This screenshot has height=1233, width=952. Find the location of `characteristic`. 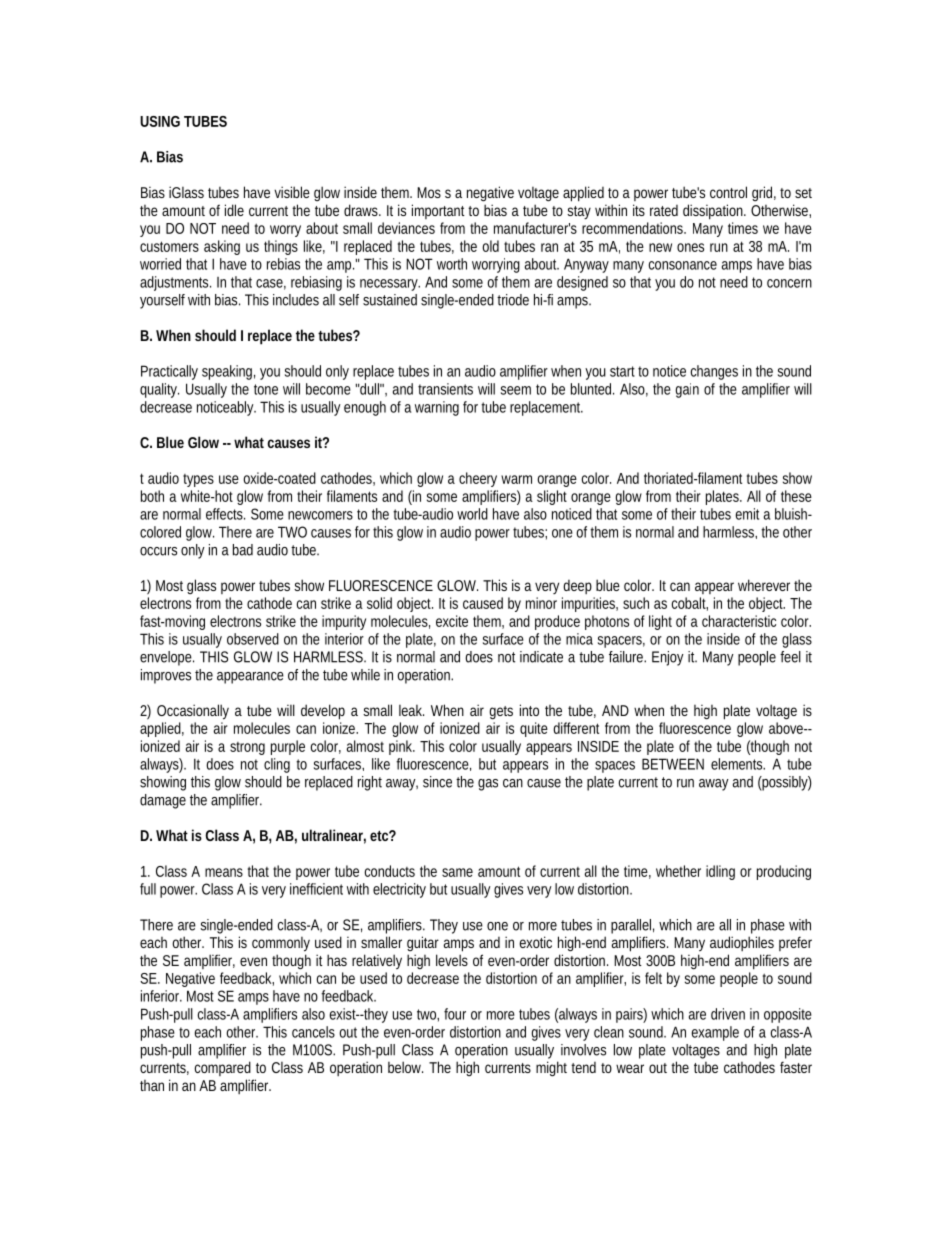

characteristic is located at coordinates (739, 621).
